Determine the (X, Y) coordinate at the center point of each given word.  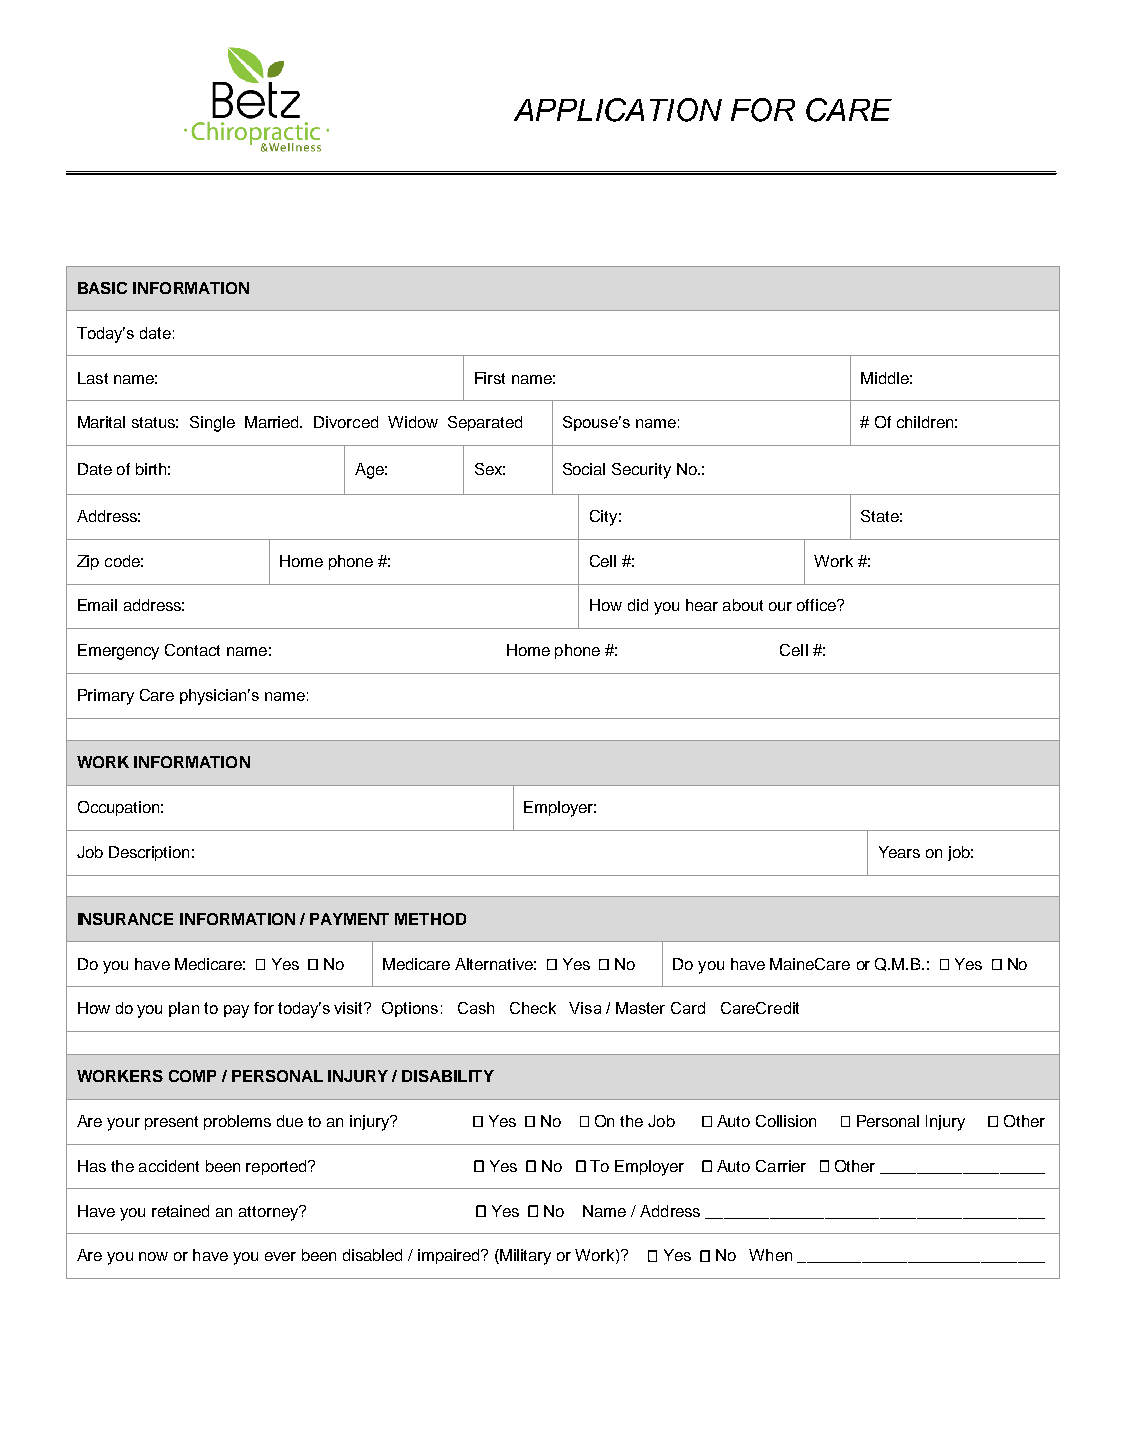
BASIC (102, 288)
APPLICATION (618, 110)
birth (151, 469)
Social (584, 469)
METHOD (430, 919)
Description (149, 853)
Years (899, 852)
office (817, 605)
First (490, 378)
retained (180, 1211)
